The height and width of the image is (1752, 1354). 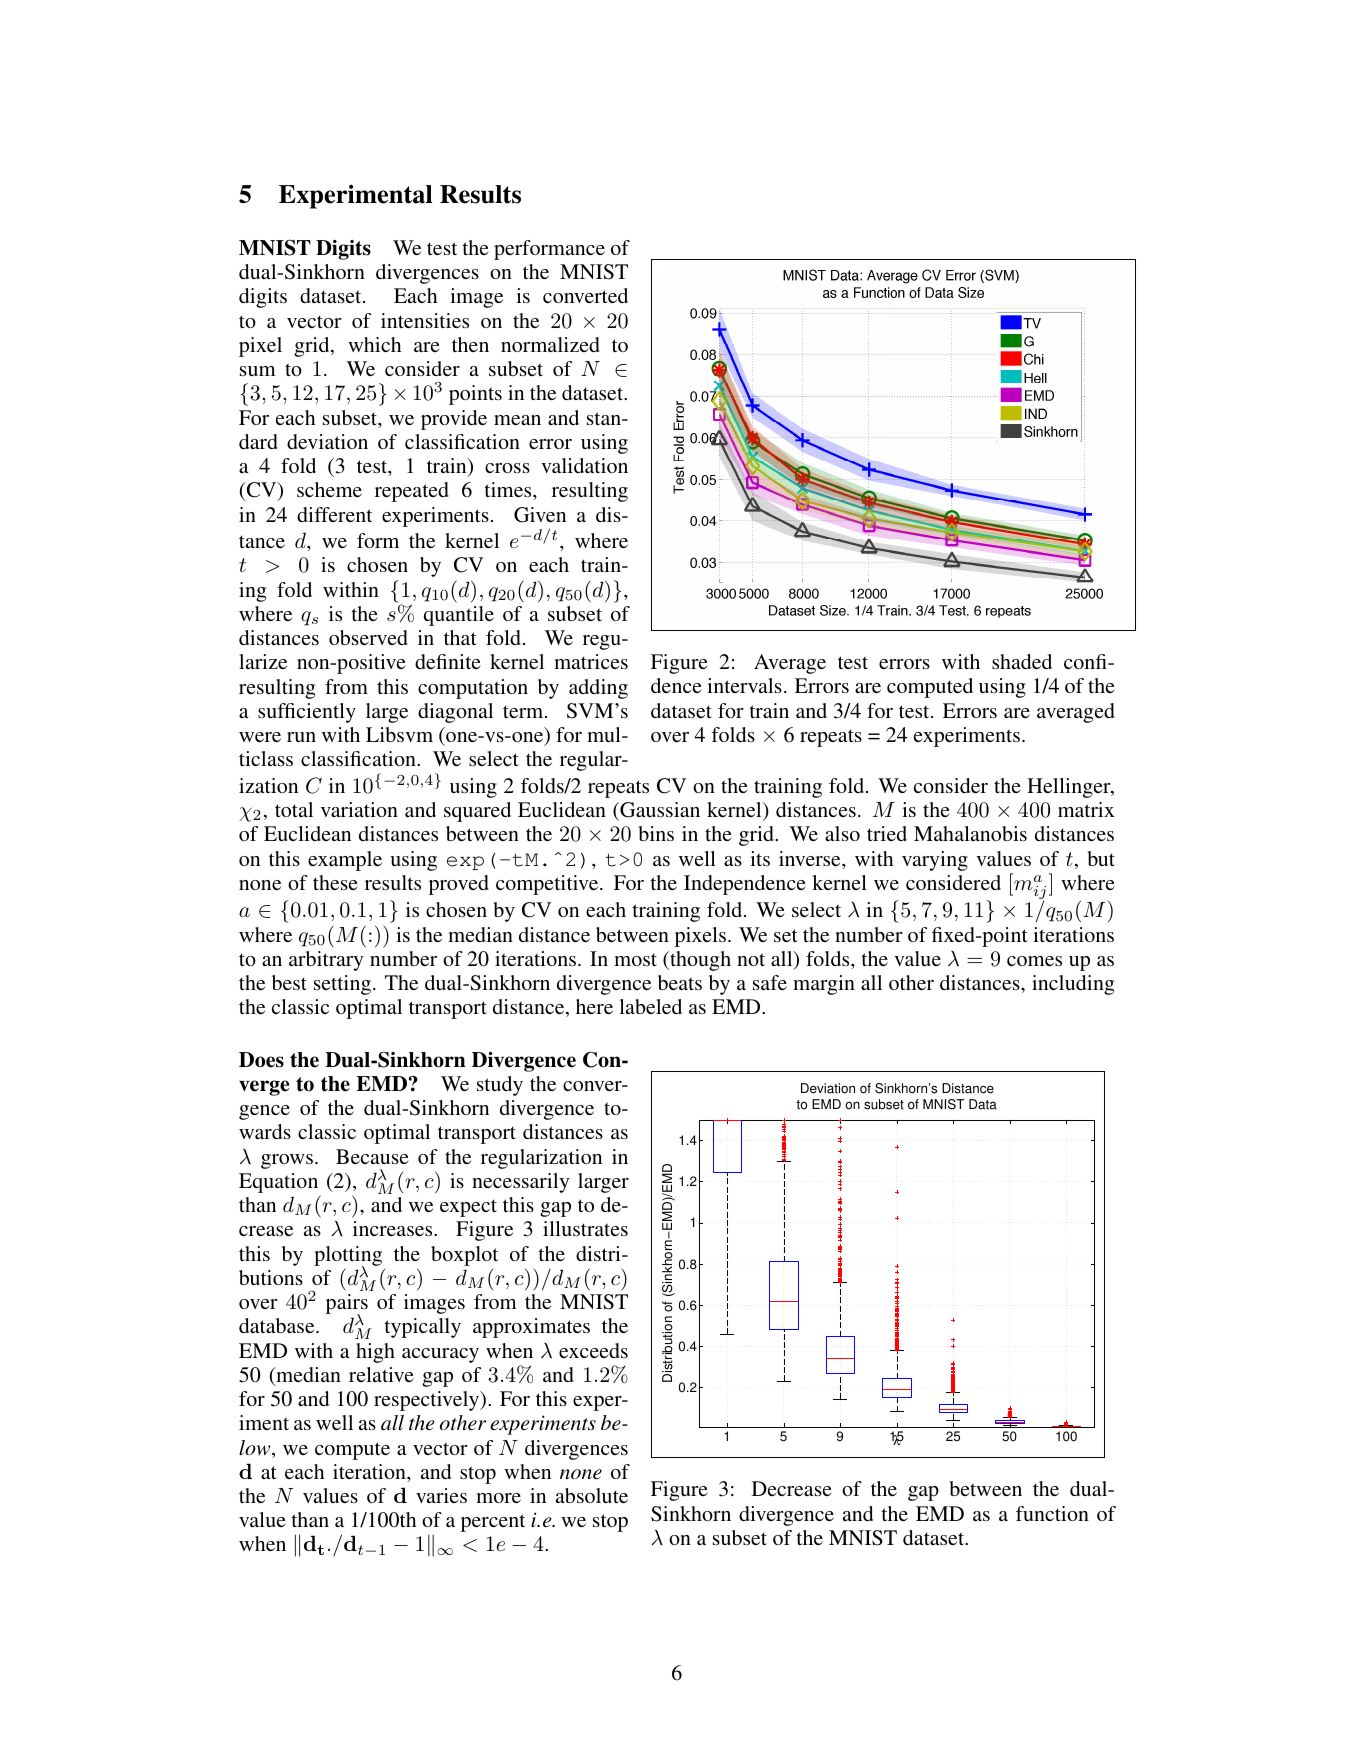 I want to click on matrices, so click(x=591, y=661).
